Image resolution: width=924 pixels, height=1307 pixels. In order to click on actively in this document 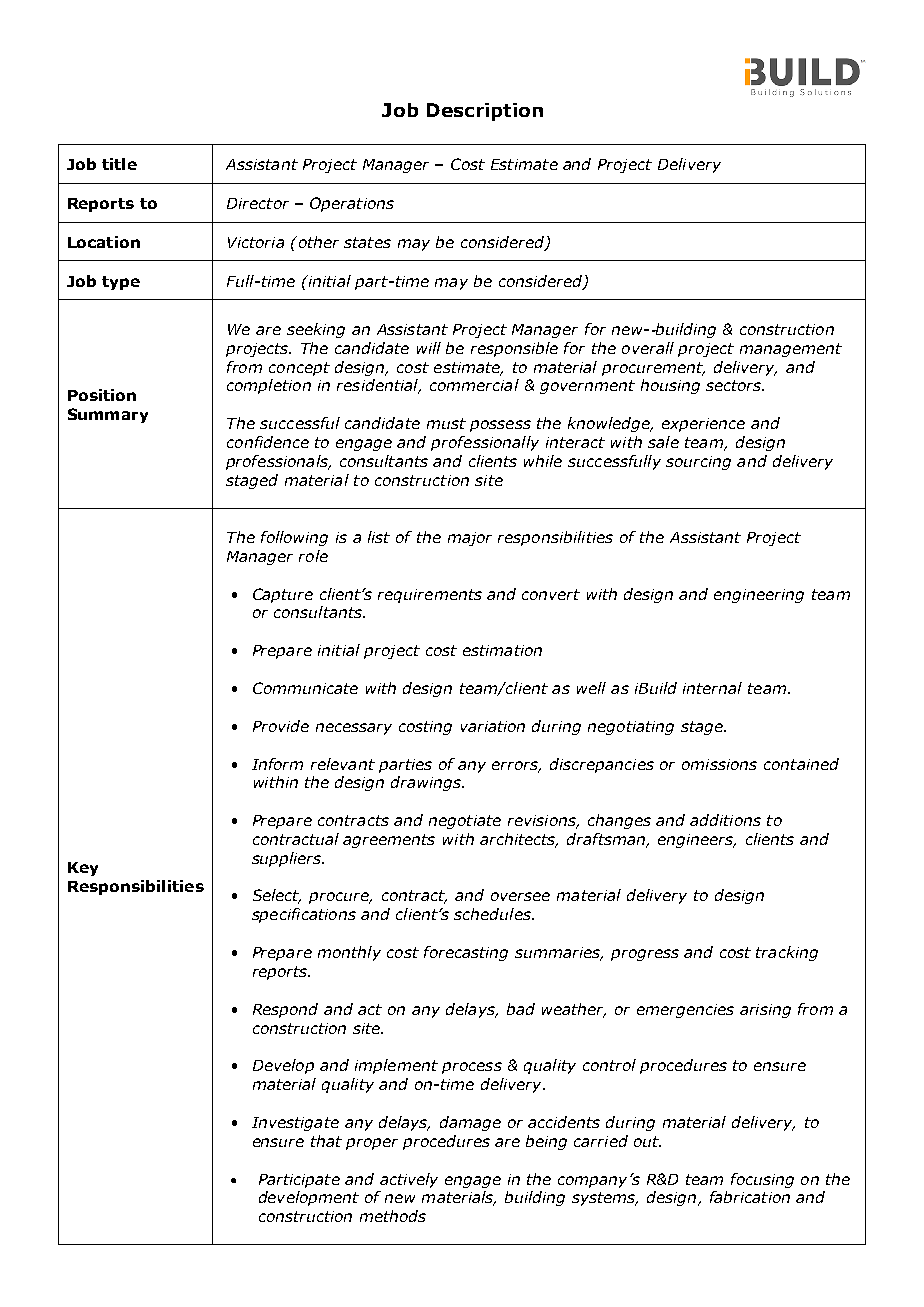, I will do `click(409, 1180)`.
